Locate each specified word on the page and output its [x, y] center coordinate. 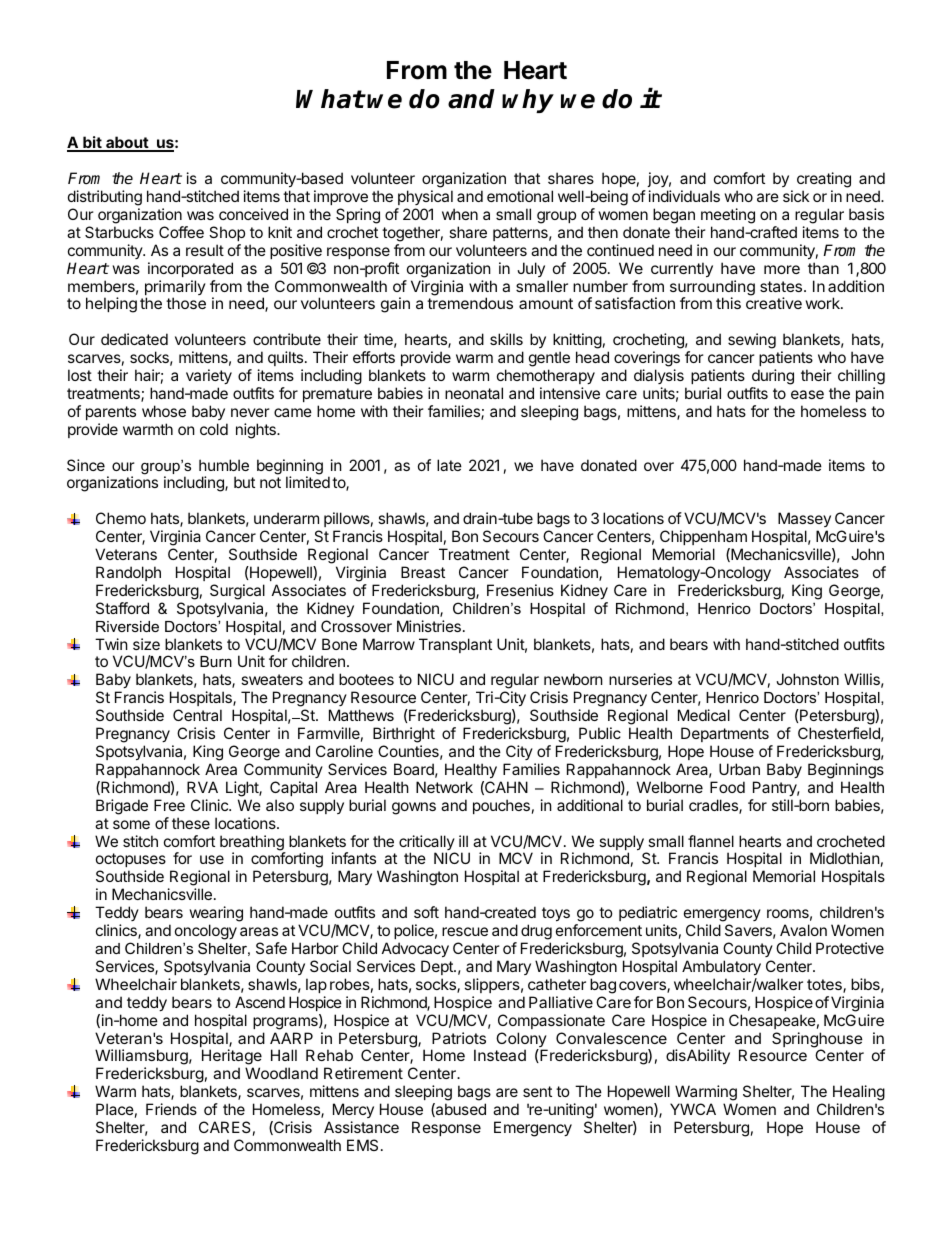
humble [224, 465]
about [127, 143]
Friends [171, 1109]
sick [796, 196]
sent [537, 1091]
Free [169, 805]
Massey [804, 521]
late [449, 465]
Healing [859, 1094]
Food [727, 787]
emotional [520, 196]
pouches [501, 806]
